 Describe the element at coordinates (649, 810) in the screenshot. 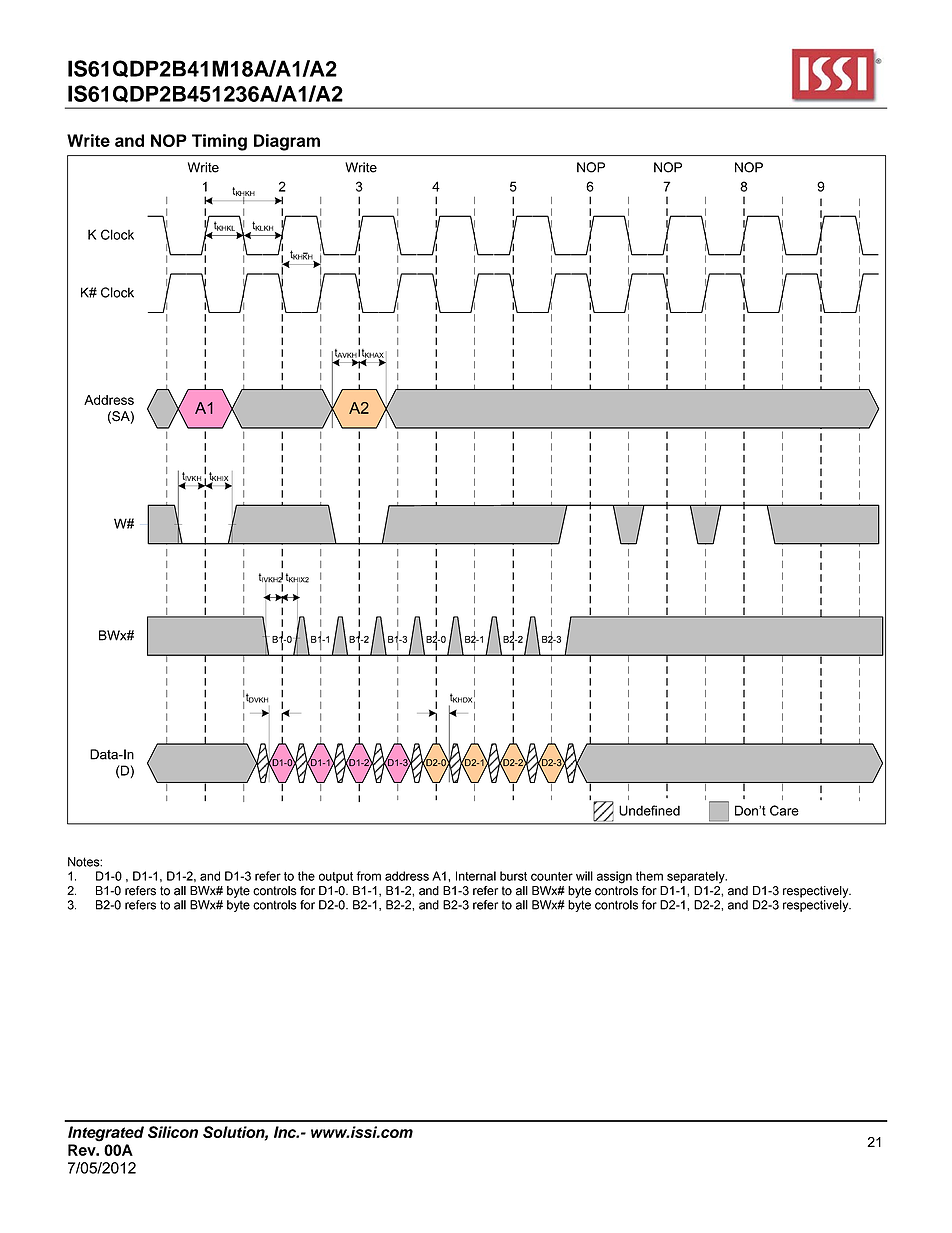

I see `Undefined` at that location.
